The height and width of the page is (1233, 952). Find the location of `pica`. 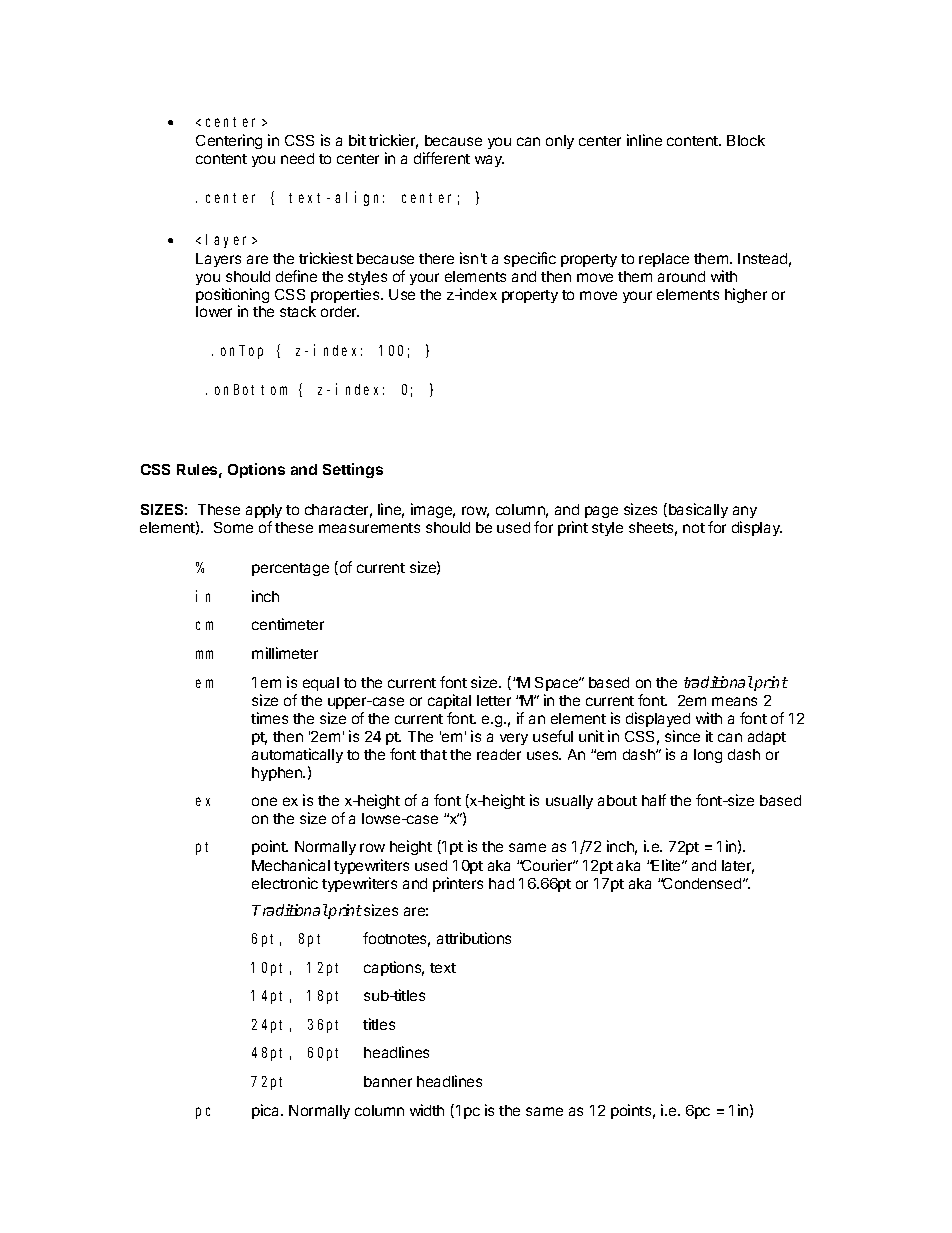

pica is located at coordinates (267, 1111).
